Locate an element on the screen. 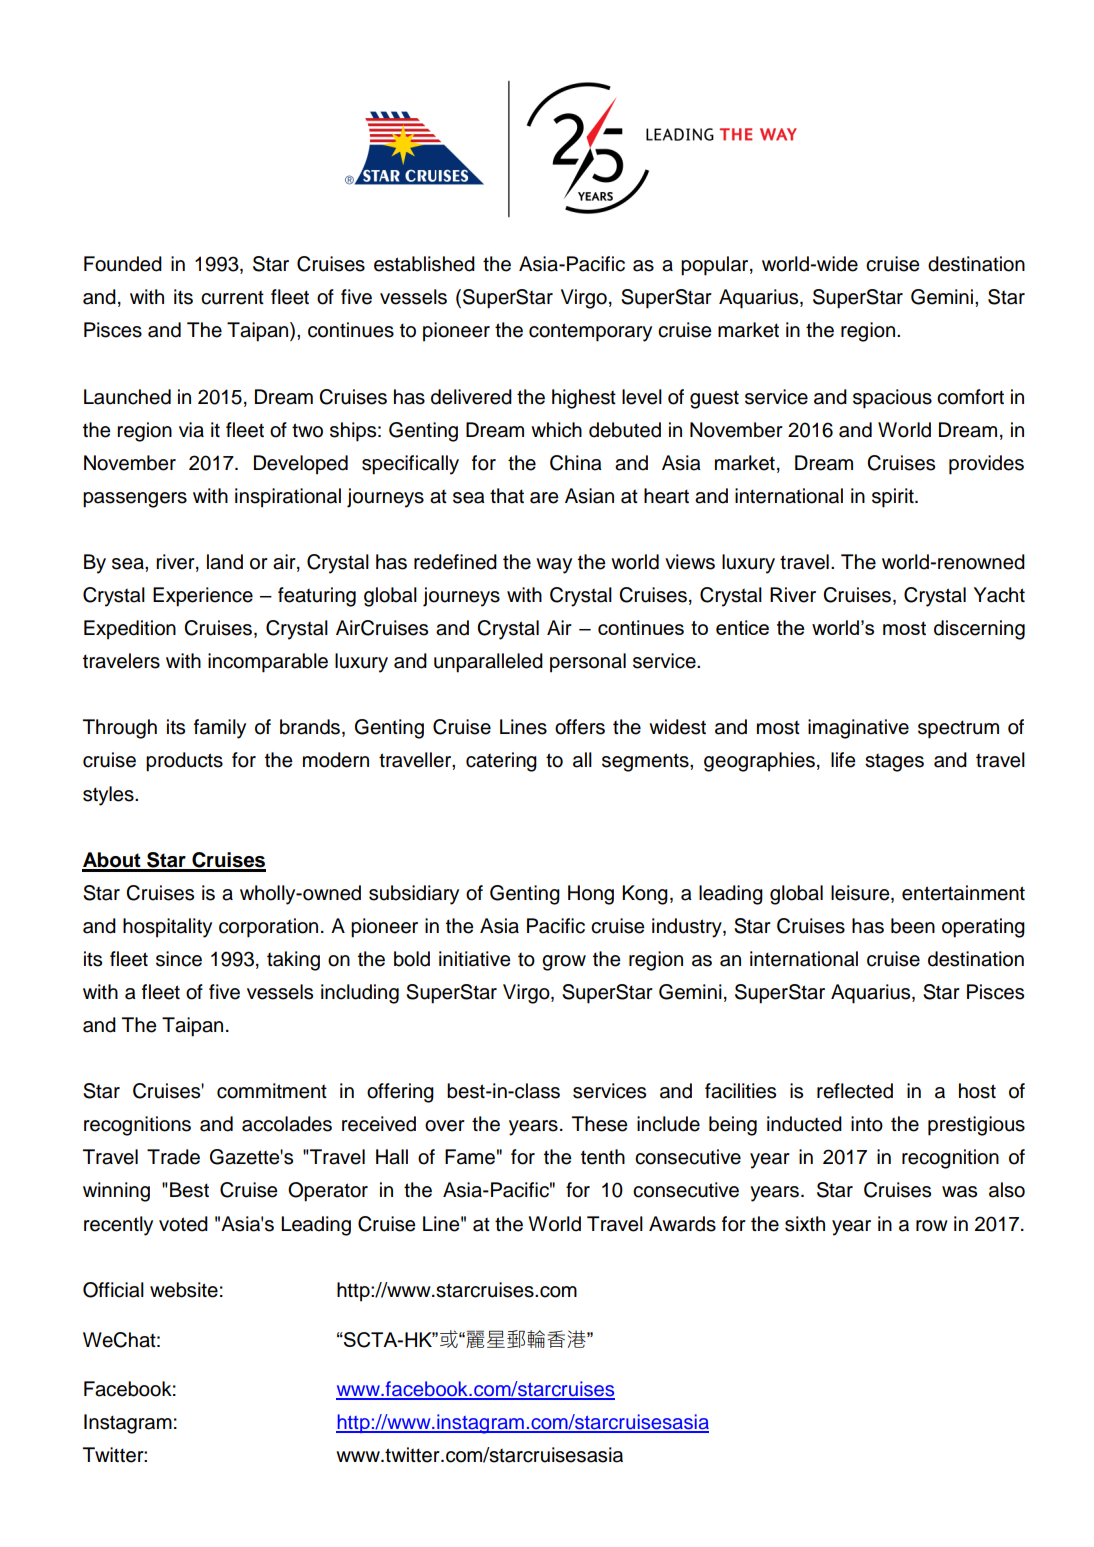 The width and height of the screenshot is (1094, 1547). Awards is located at coordinates (682, 1224).
